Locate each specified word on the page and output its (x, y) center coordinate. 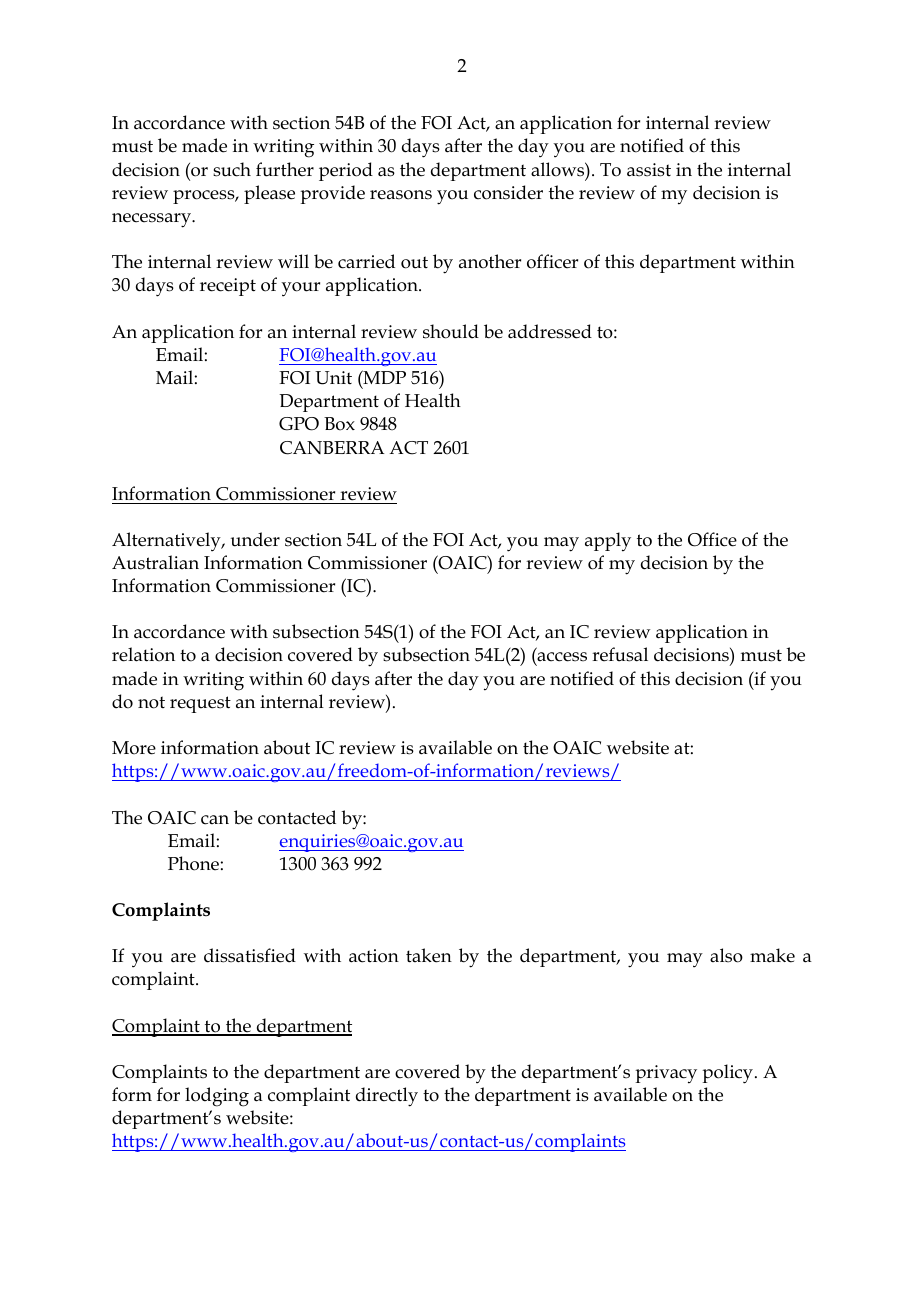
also (726, 955)
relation (143, 654)
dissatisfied (250, 955)
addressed (550, 331)
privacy (666, 1074)
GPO (299, 424)
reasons (401, 195)
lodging (217, 1097)
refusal (620, 654)
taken (429, 955)
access (561, 658)
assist (649, 170)
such (232, 169)
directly (387, 1097)
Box (339, 424)
